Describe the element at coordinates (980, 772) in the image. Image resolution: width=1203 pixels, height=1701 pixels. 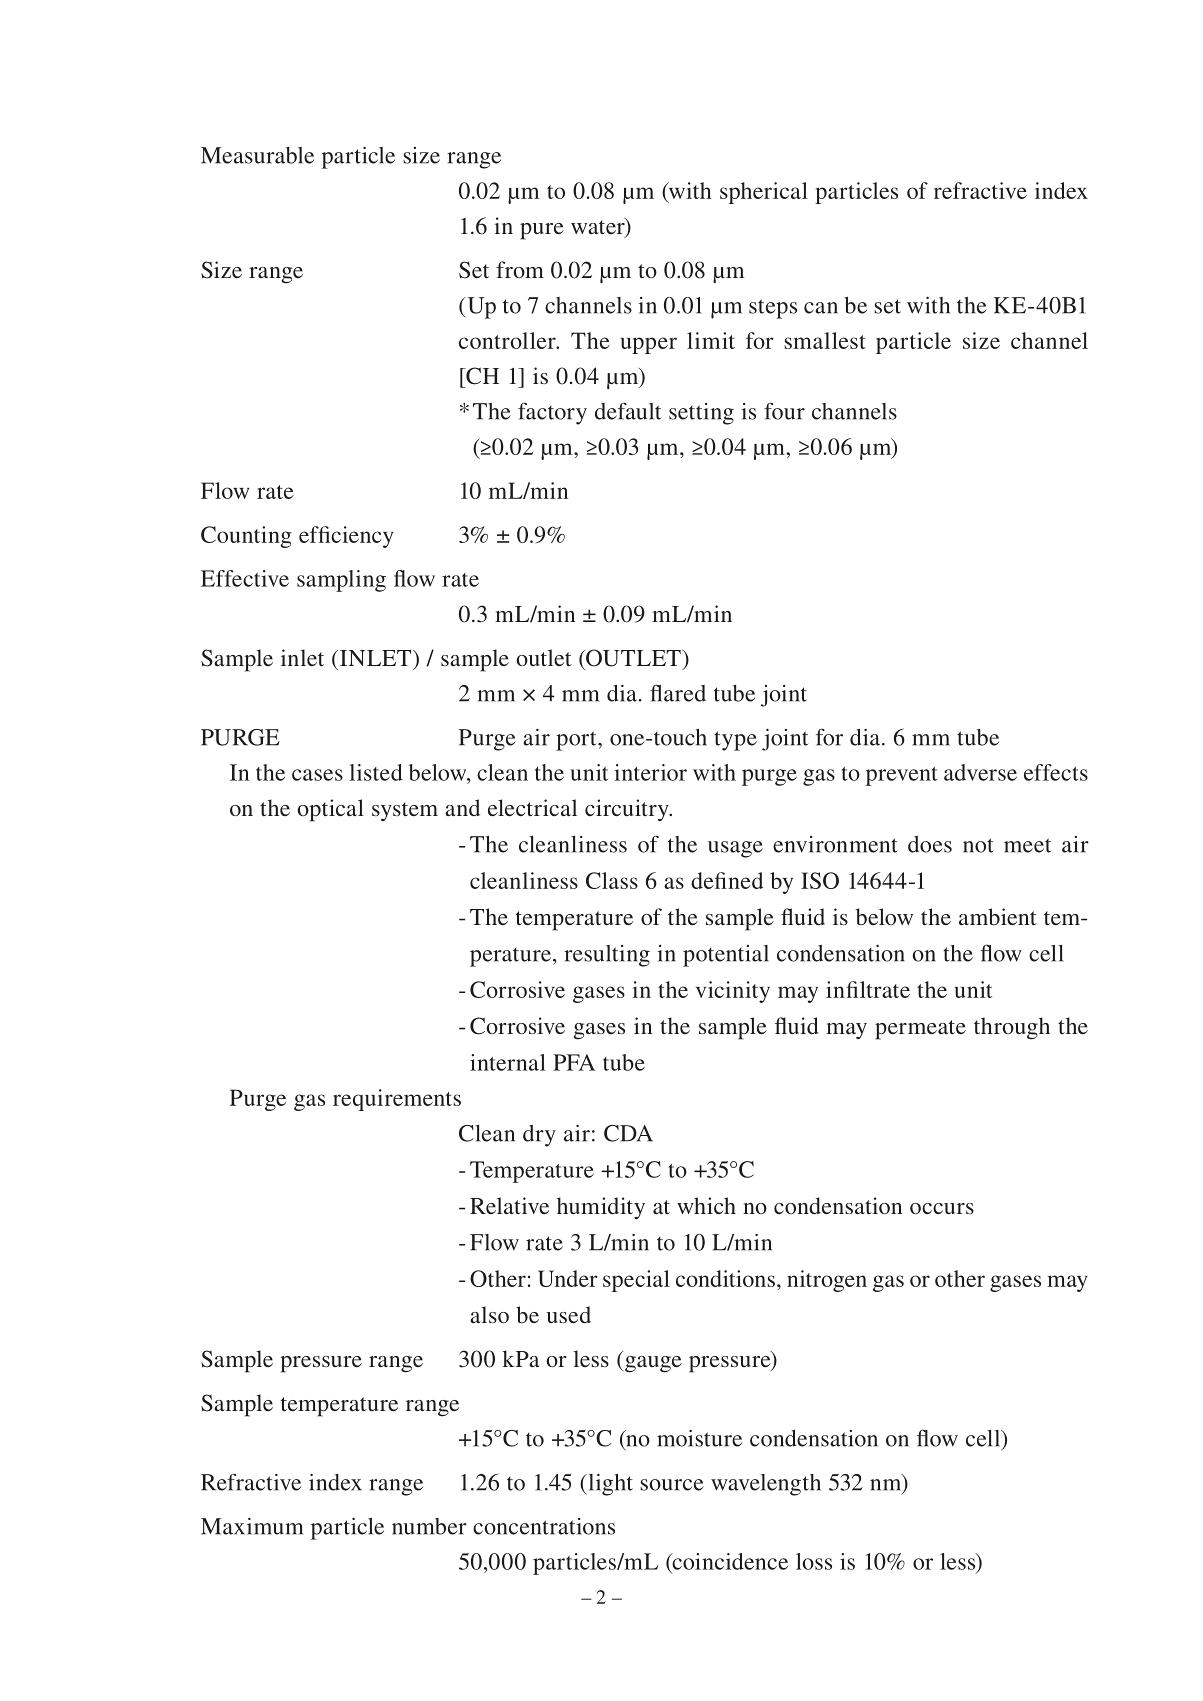
I see `adverse` at that location.
